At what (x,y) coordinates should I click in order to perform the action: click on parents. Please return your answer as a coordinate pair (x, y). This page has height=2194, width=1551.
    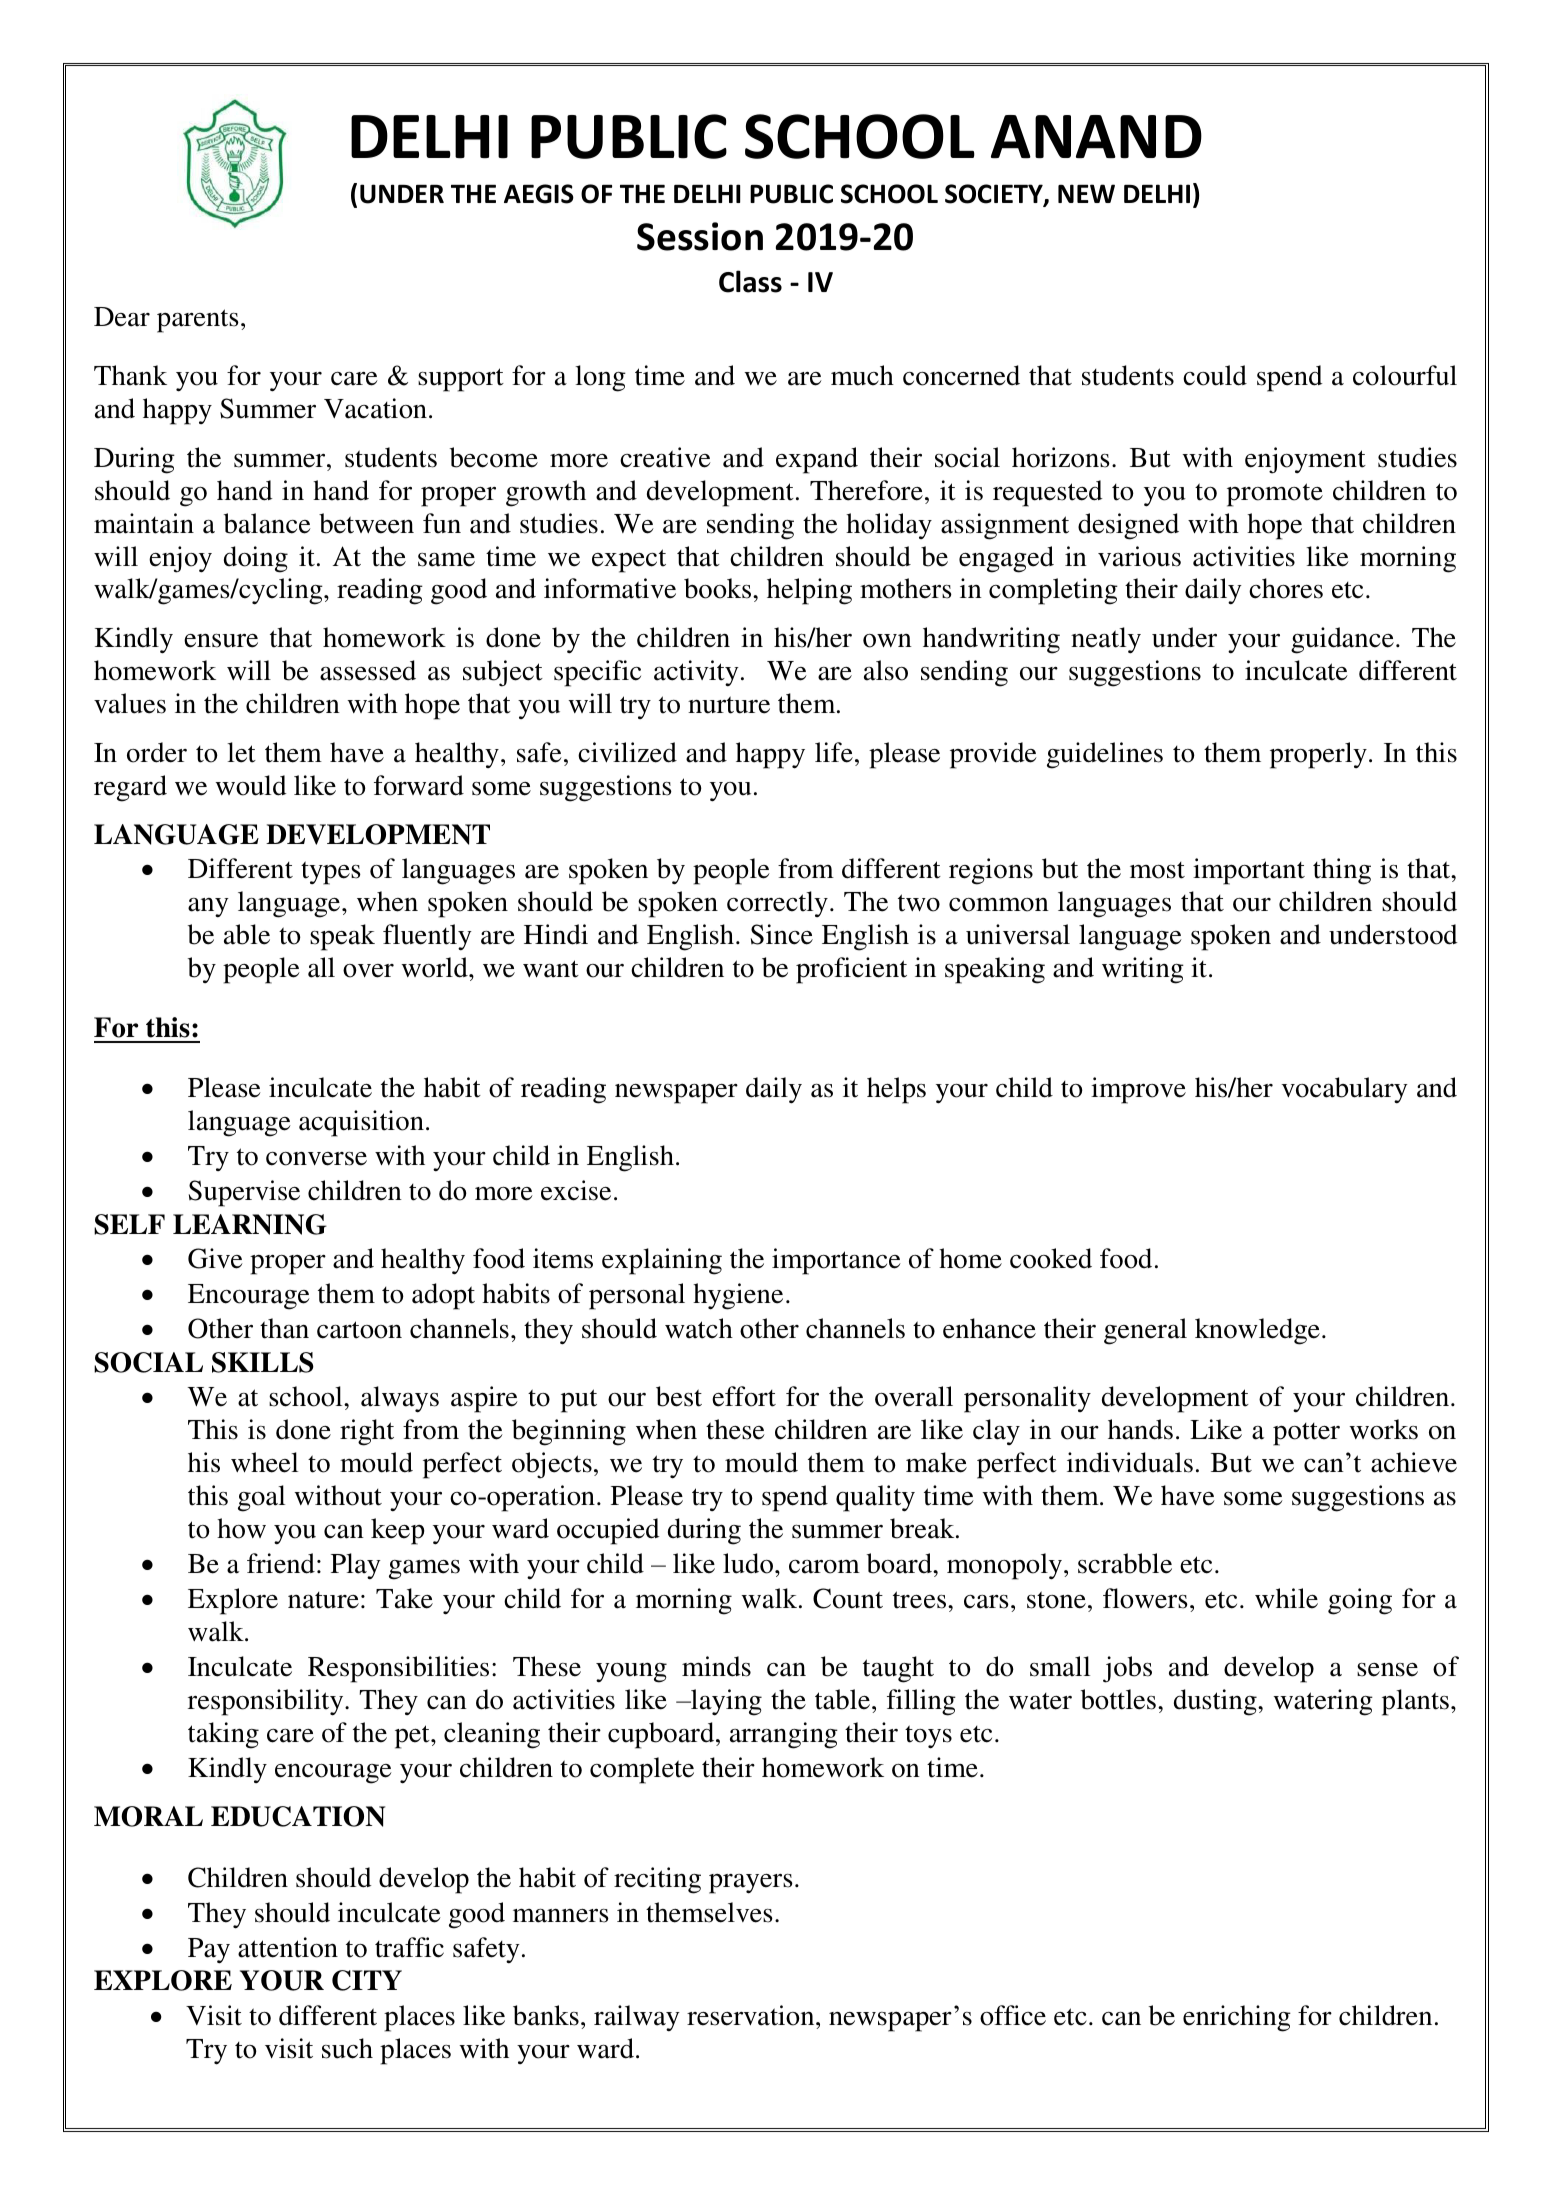
    Looking at the image, I should click on (198, 321).
